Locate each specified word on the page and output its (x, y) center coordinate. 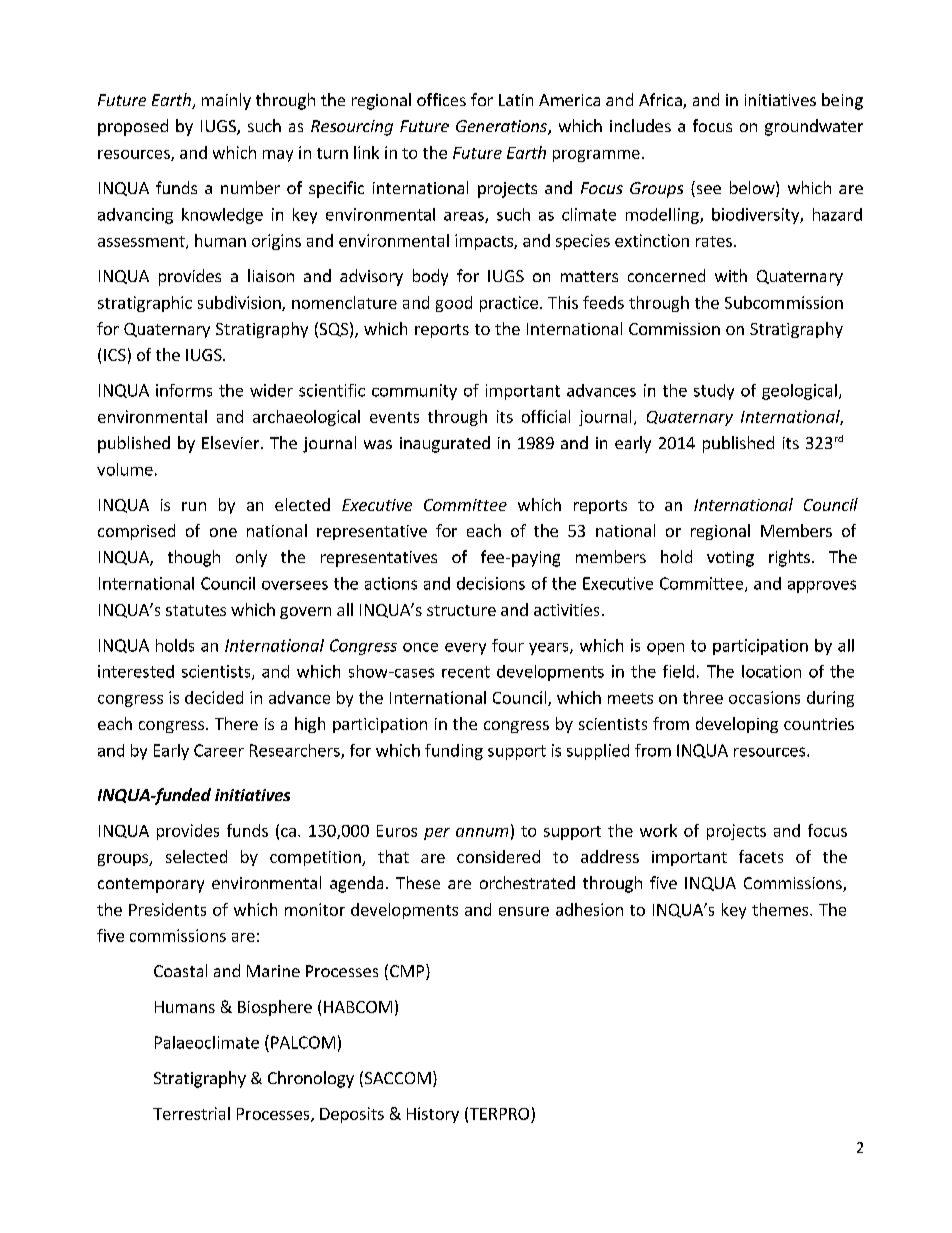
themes (781, 909)
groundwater (814, 127)
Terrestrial (191, 1113)
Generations (502, 127)
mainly (226, 101)
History (433, 1115)
